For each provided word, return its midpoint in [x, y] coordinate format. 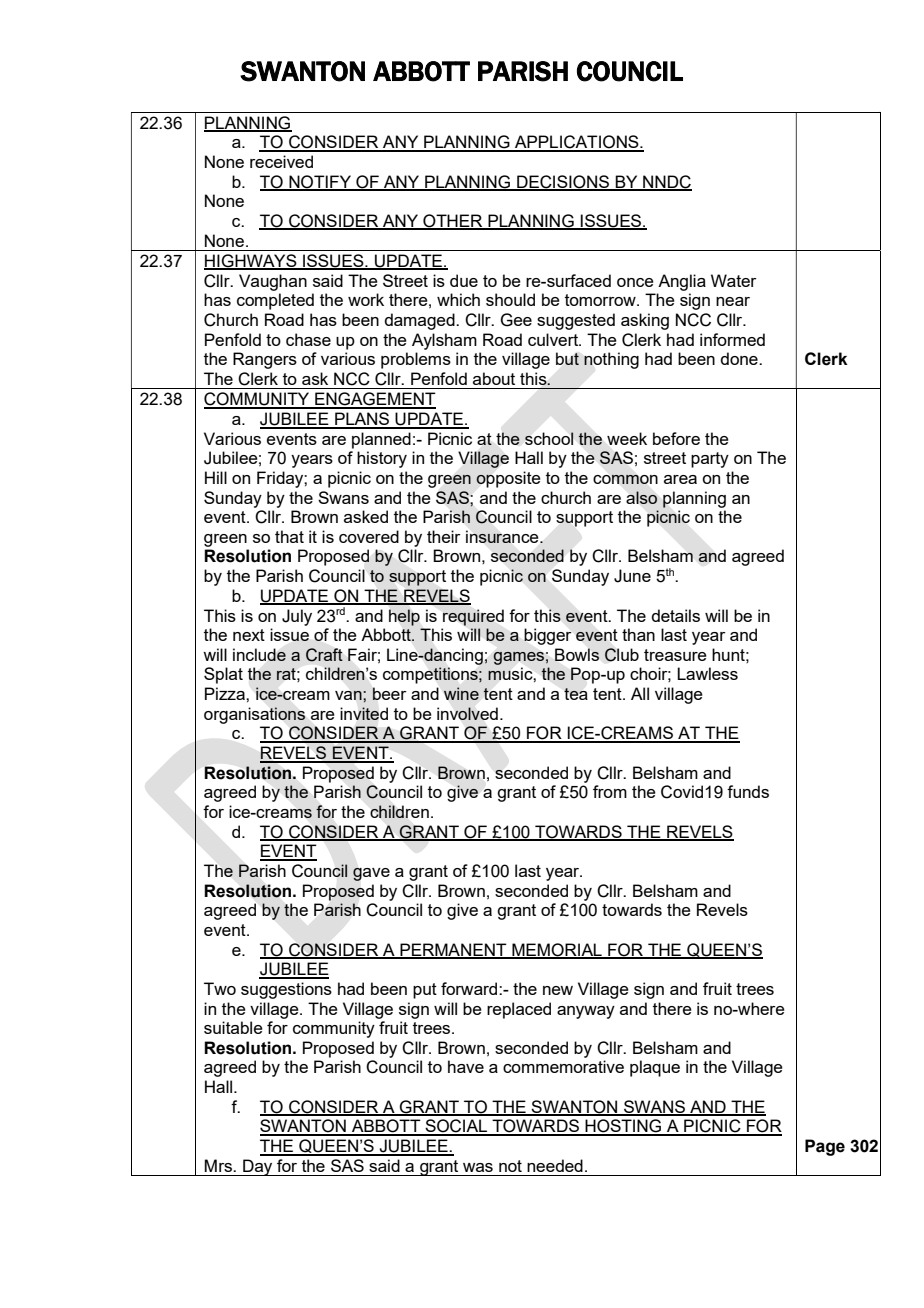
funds [748, 791]
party [710, 460]
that [289, 536]
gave [371, 874]
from [610, 791]
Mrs [219, 1165]
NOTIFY [320, 182]
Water [734, 280]
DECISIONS [563, 182]
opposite [508, 479]
